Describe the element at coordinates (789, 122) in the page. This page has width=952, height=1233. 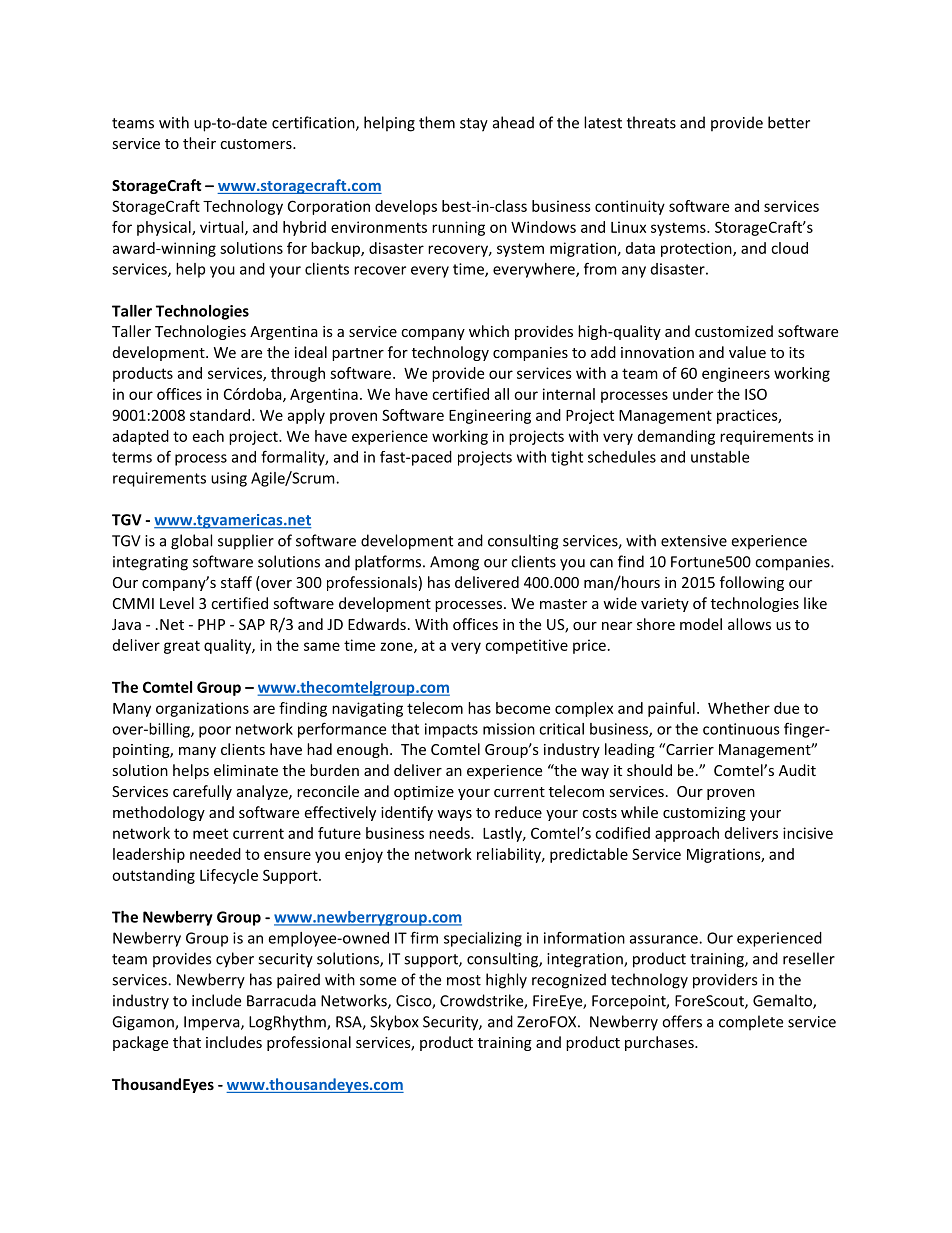
I see `better` at that location.
